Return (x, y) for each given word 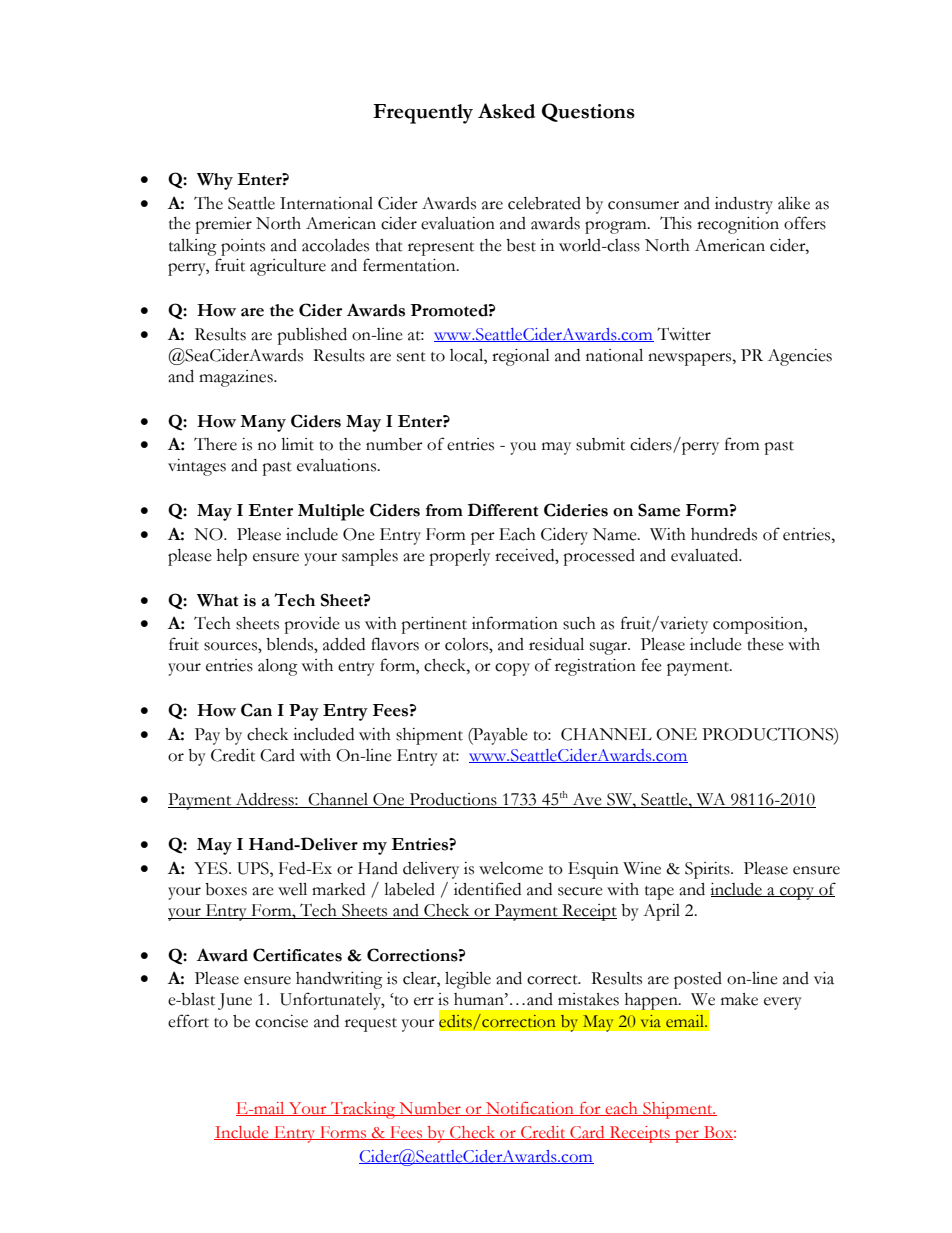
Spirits (708, 870)
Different (503, 510)
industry (744, 205)
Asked (506, 111)
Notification (530, 1109)
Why (215, 181)
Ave (587, 800)
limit (297, 444)
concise (281, 1021)
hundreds (724, 534)
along (278, 667)
